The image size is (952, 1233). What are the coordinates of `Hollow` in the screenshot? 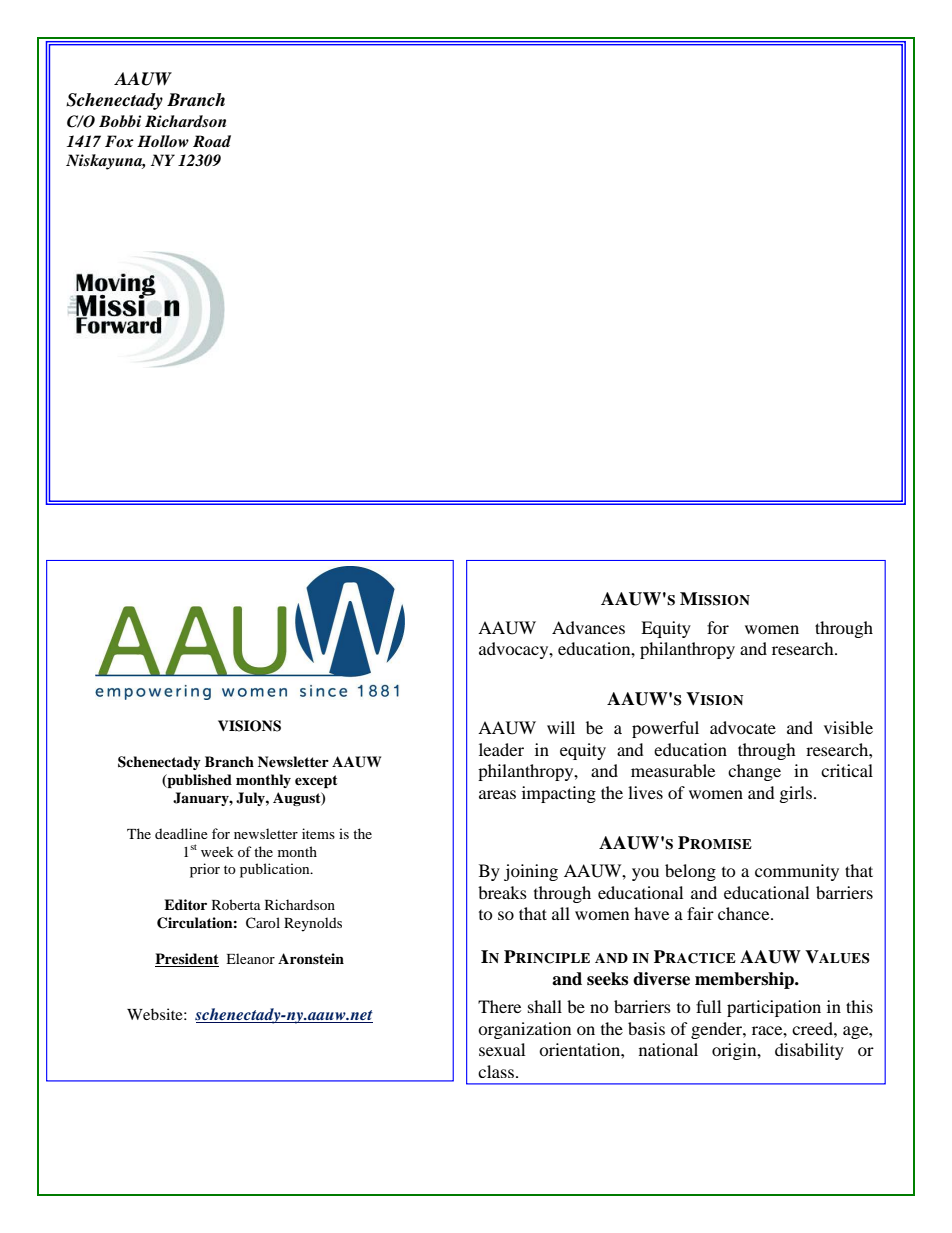 It's located at (163, 141).
